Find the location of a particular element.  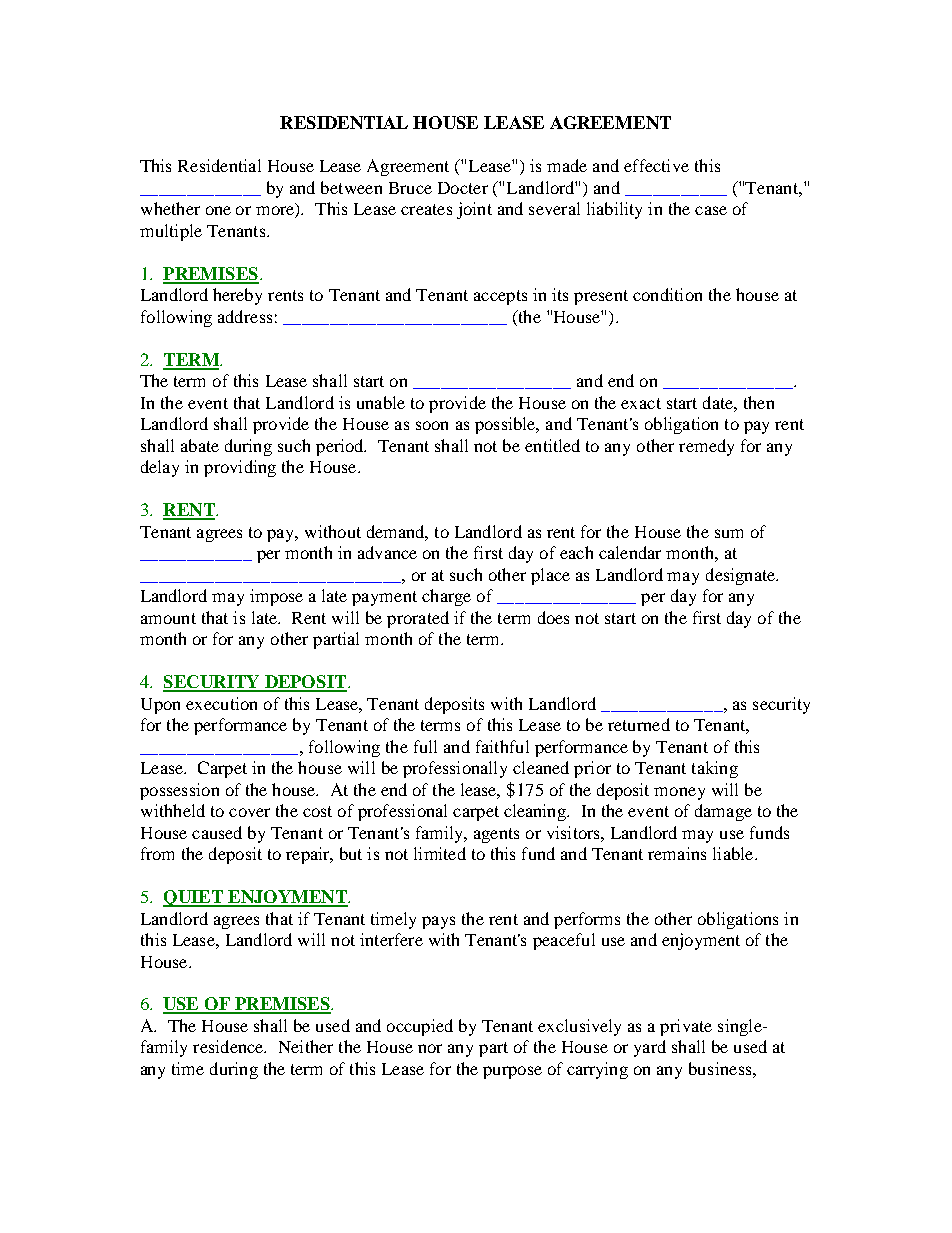

joint is located at coordinates (474, 210).
